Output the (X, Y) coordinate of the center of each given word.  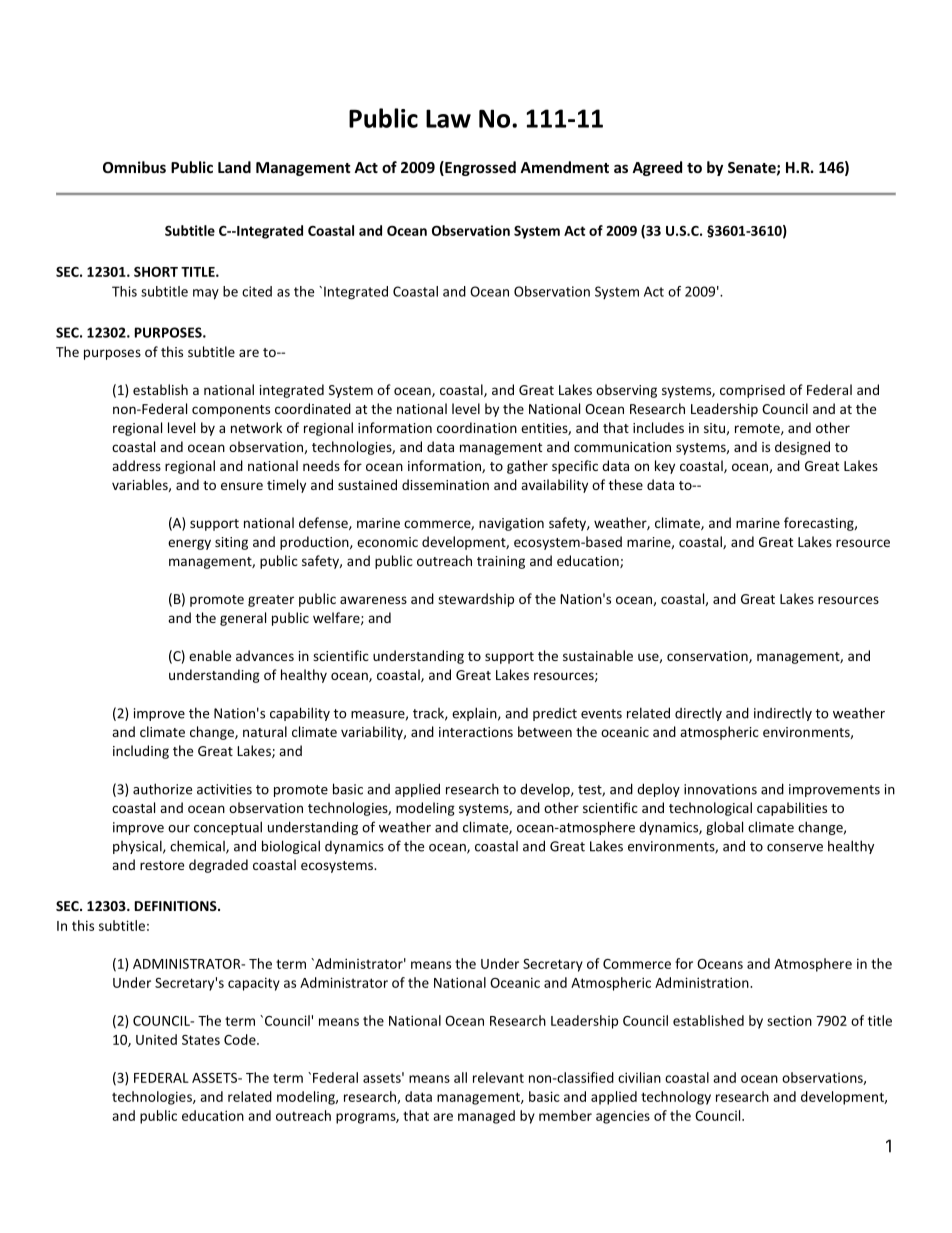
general (243, 619)
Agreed (657, 168)
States (201, 1040)
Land (234, 167)
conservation (708, 657)
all (460, 1077)
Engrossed (479, 168)
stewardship (476, 600)
